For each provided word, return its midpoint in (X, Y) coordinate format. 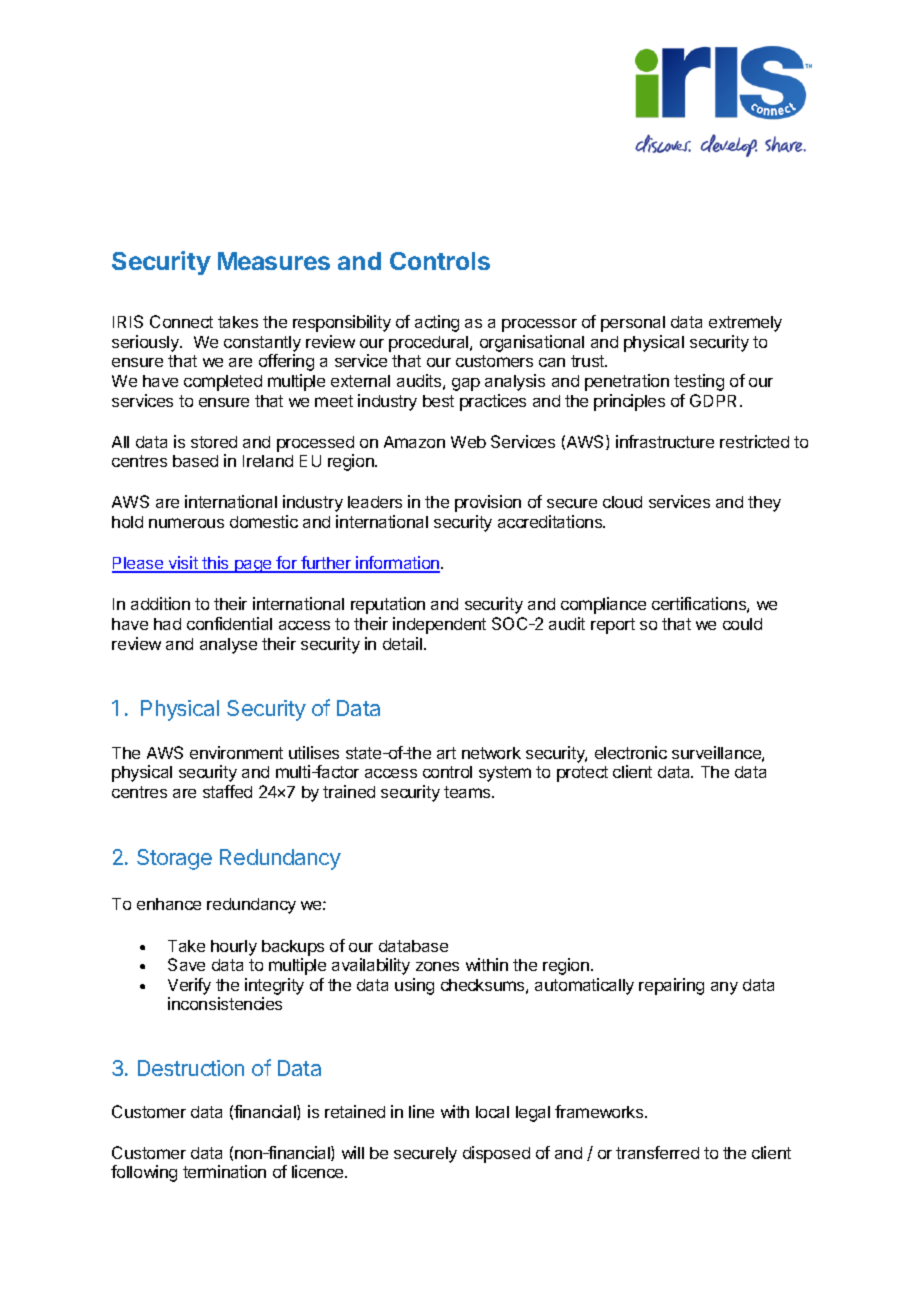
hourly (234, 948)
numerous (186, 523)
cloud (622, 502)
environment (236, 752)
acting (437, 323)
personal (633, 324)
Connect (181, 321)
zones (437, 966)
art (446, 753)
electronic (631, 752)
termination (224, 1171)
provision (488, 503)
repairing (671, 986)
